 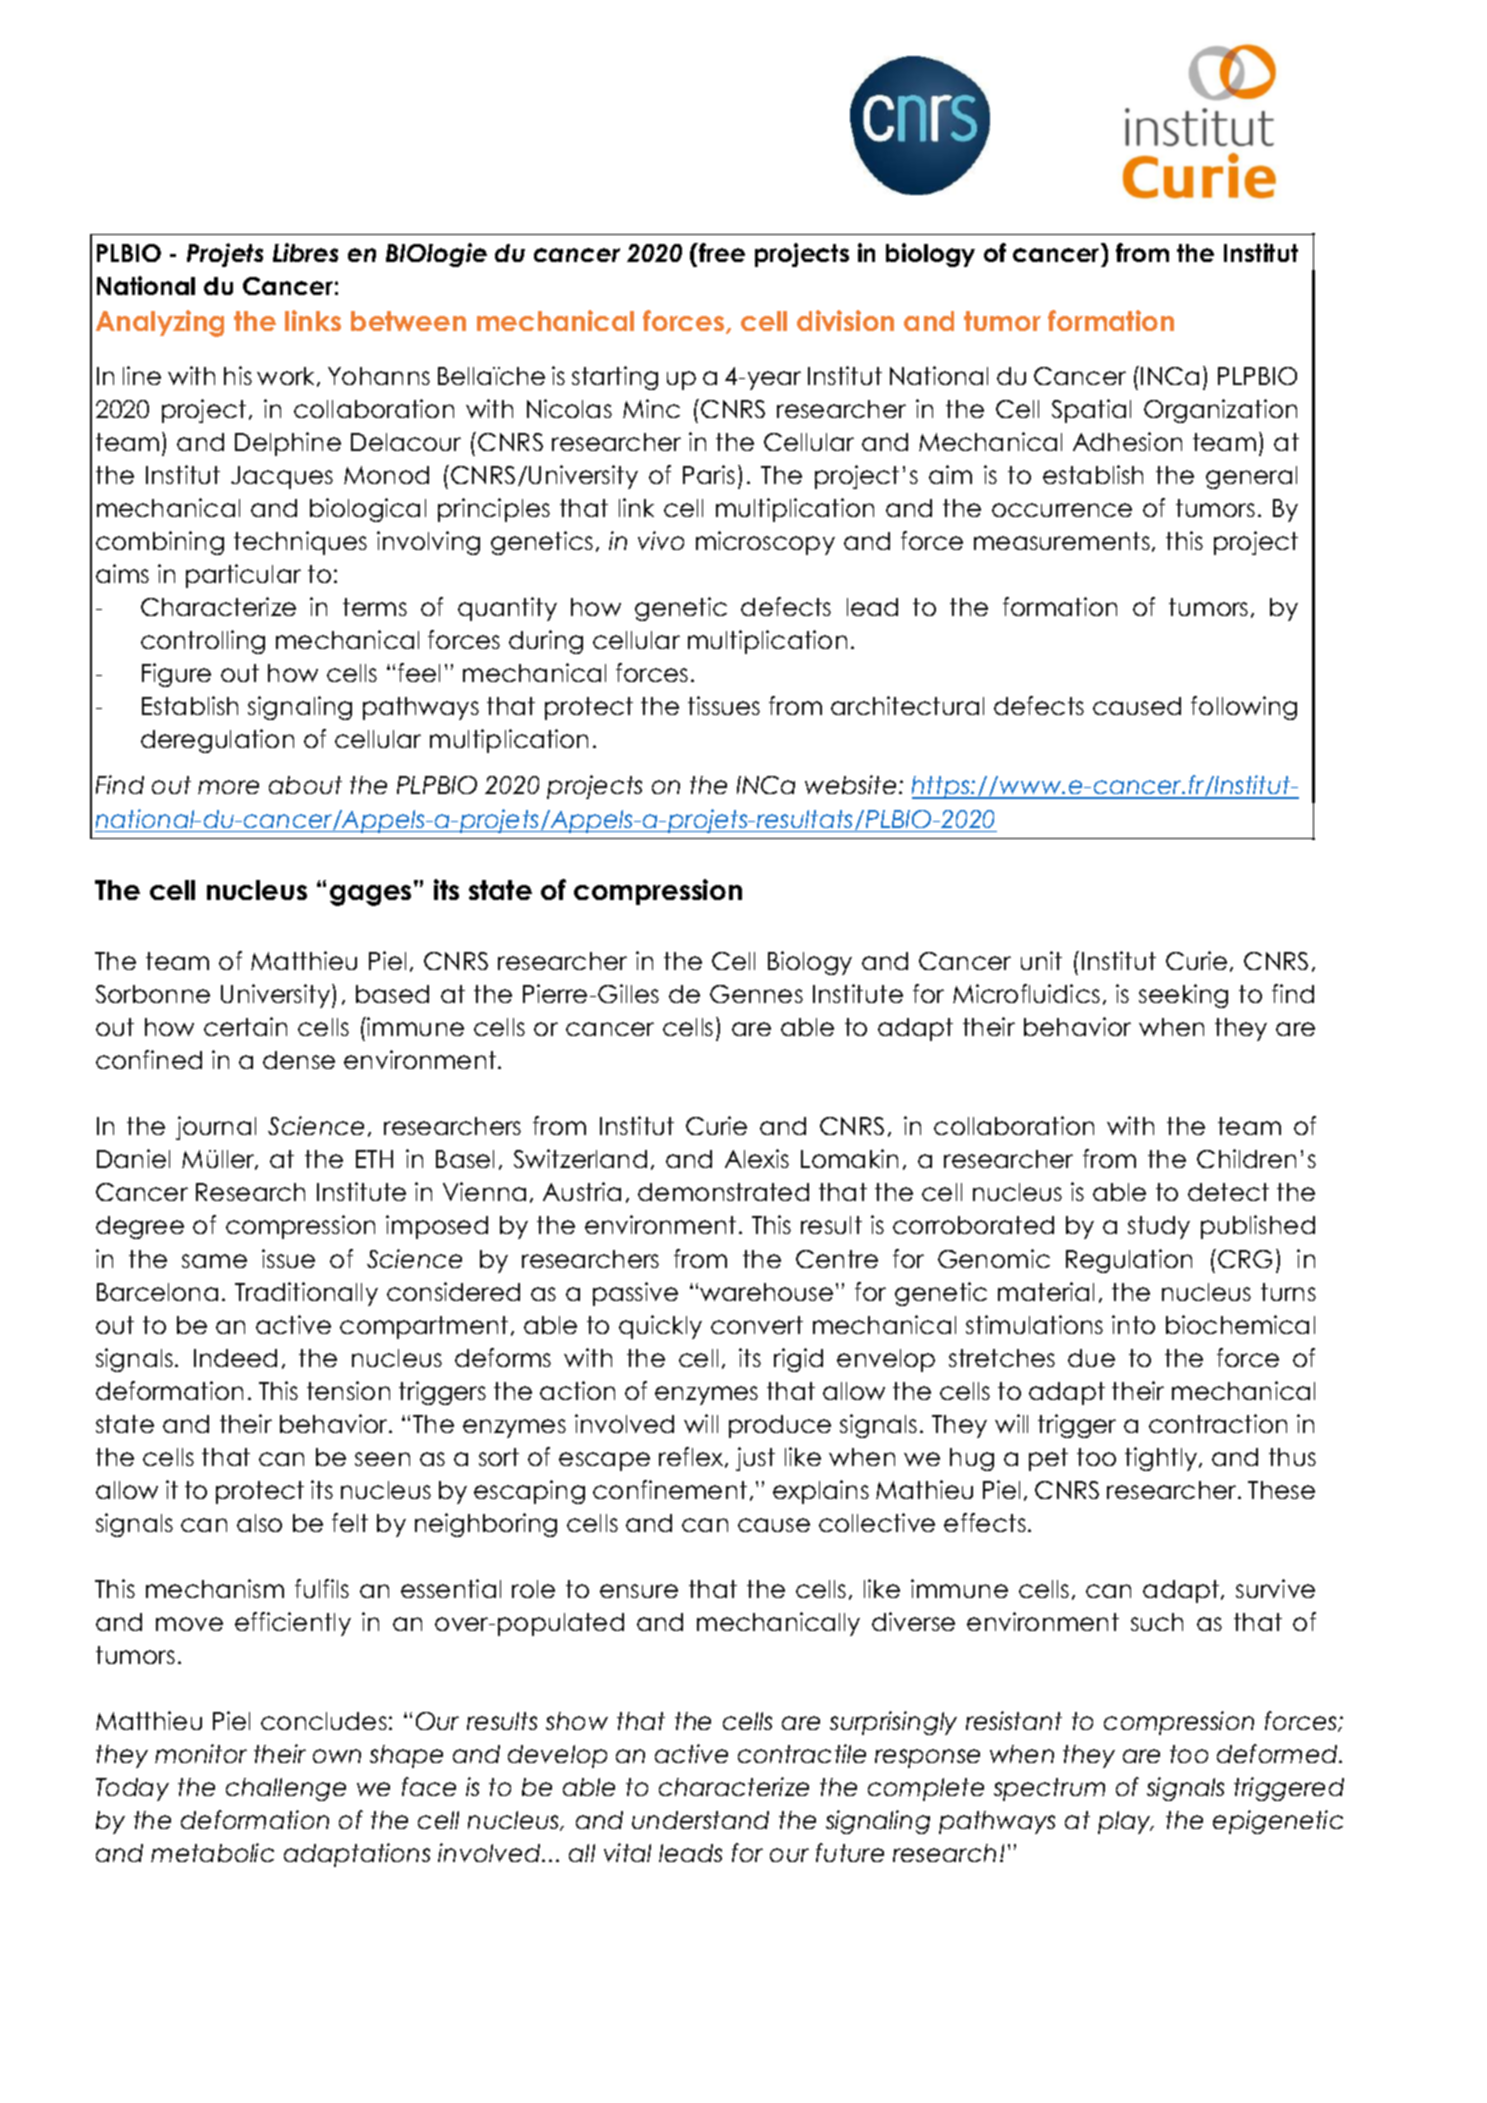 I want to click on dense, so click(x=299, y=1060).
